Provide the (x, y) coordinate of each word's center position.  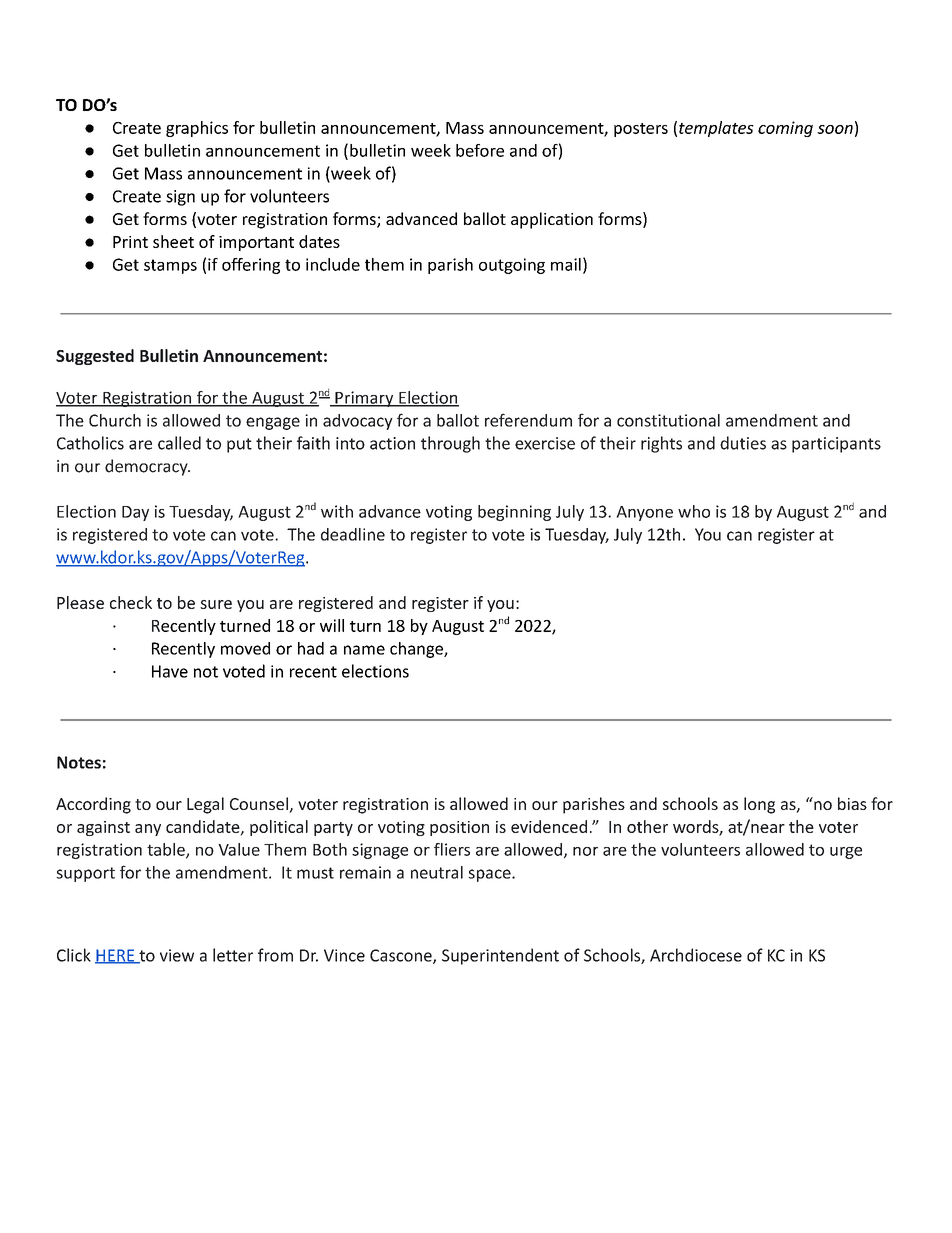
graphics (197, 129)
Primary (364, 399)
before (480, 150)
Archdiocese (696, 955)
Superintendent (500, 956)
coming (785, 129)
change (417, 650)
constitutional (668, 420)
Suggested (95, 357)
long (759, 805)
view (177, 955)
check (131, 602)
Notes (79, 762)
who (694, 511)
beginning (514, 513)
